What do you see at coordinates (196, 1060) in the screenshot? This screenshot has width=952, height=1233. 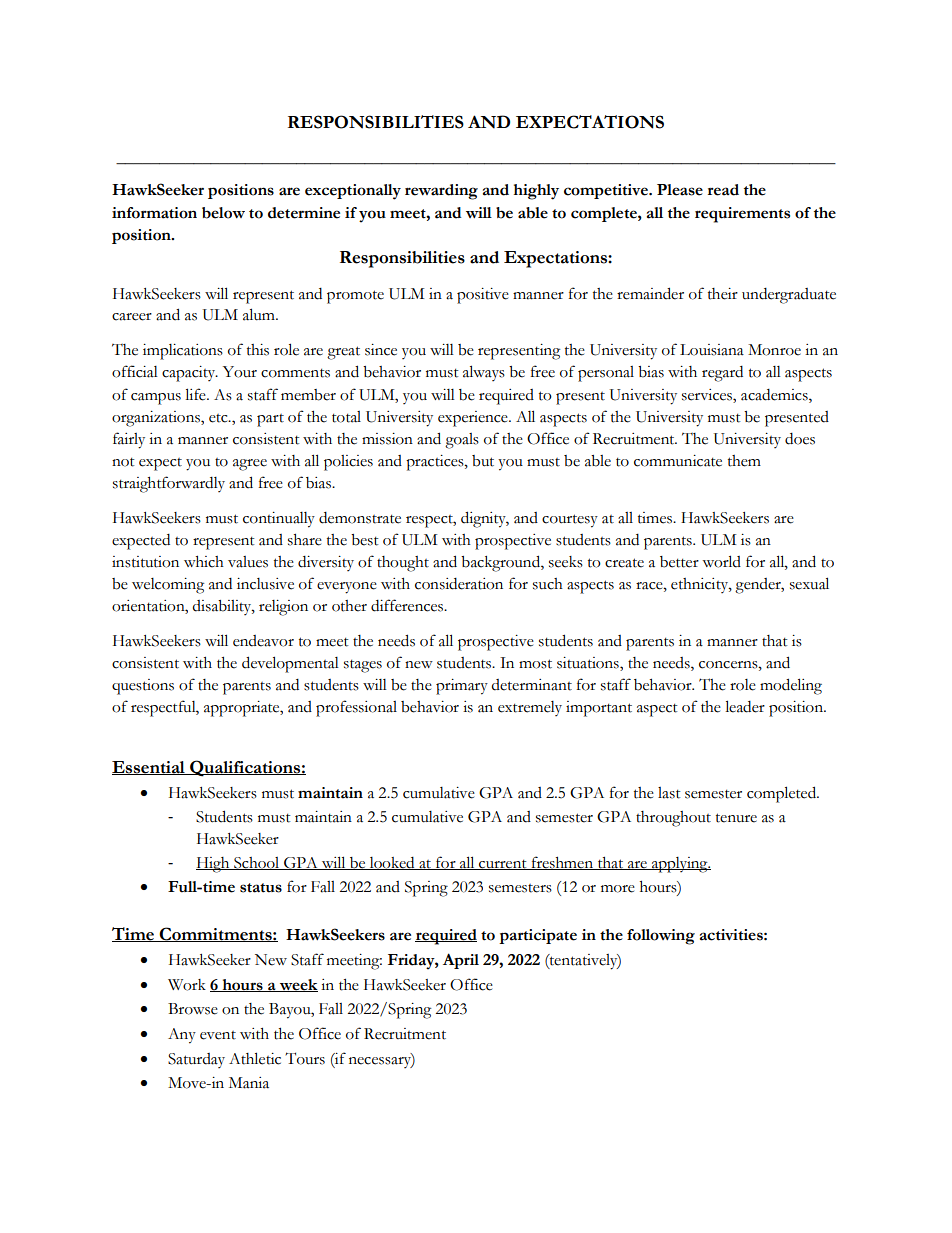 I see `Saturday` at bounding box center [196, 1060].
